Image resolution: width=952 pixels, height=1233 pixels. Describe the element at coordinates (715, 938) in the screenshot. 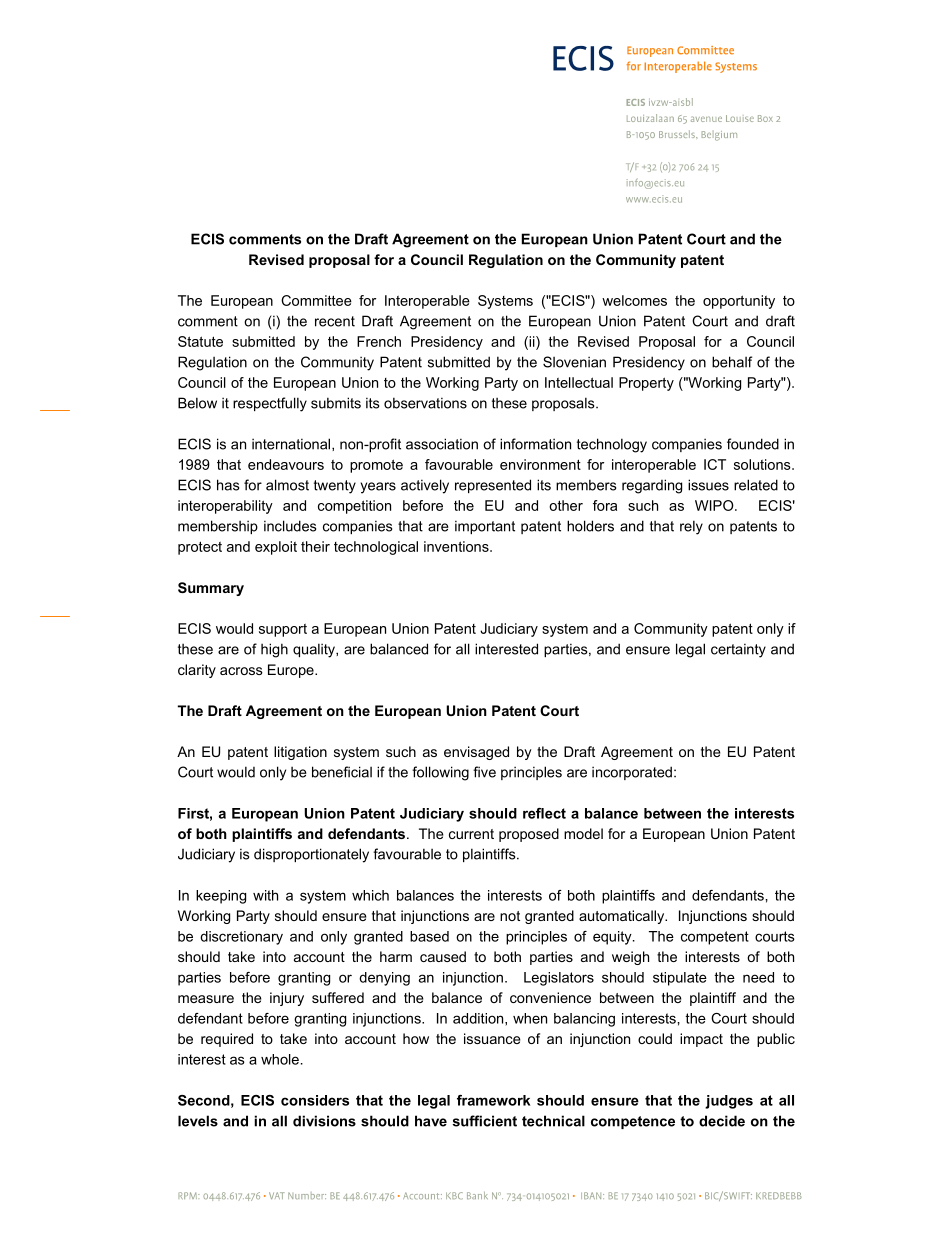

I see `competent` at that location.
